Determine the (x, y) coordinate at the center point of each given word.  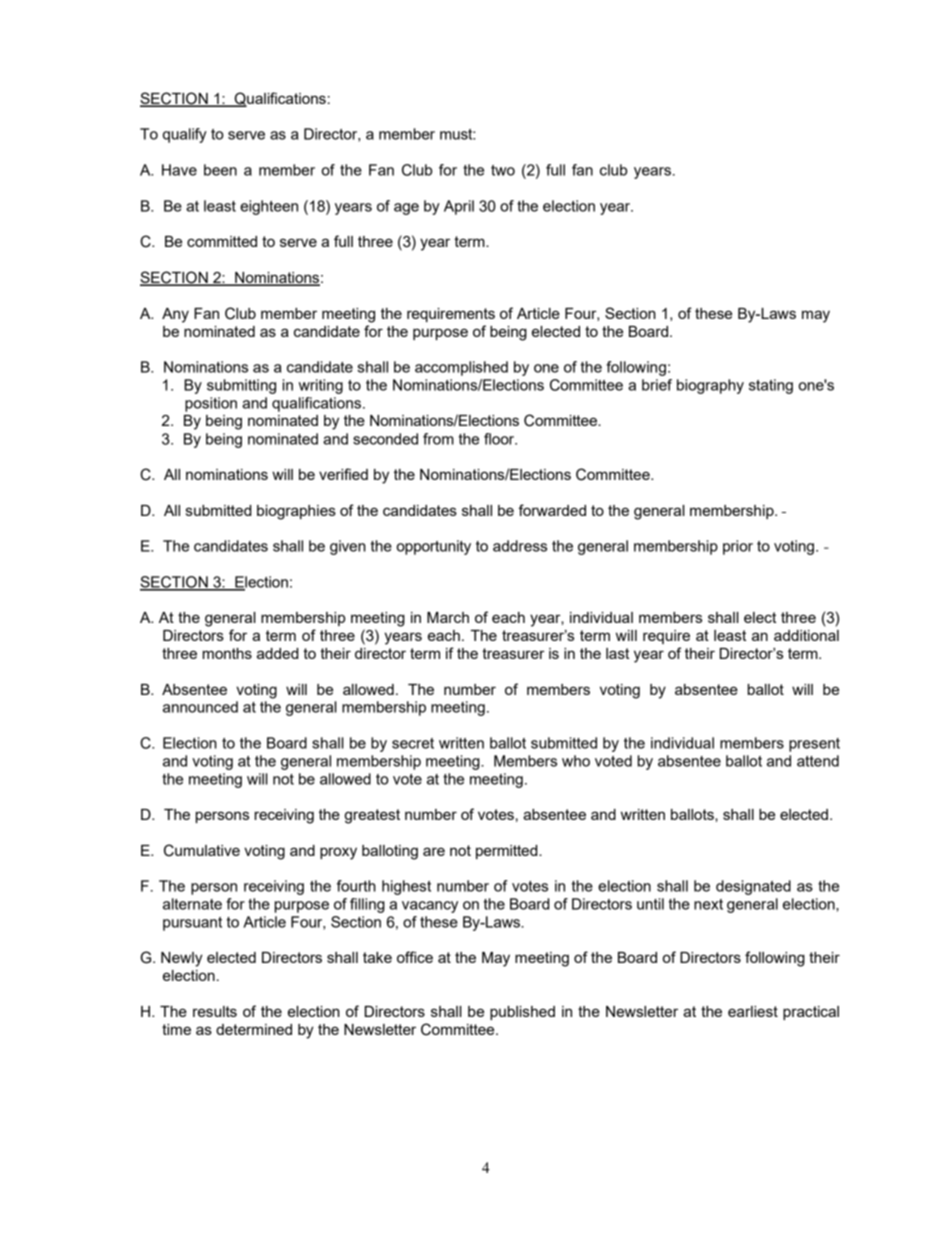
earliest (753, 1011)
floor (500, 439)
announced (200, 707)
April (459, 207)
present (814, 745)
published (522, 1013)
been (220, 170)
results (215, 1011)
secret (413, 743)
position (211, 404)
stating (771, 386)
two (503, 170)
